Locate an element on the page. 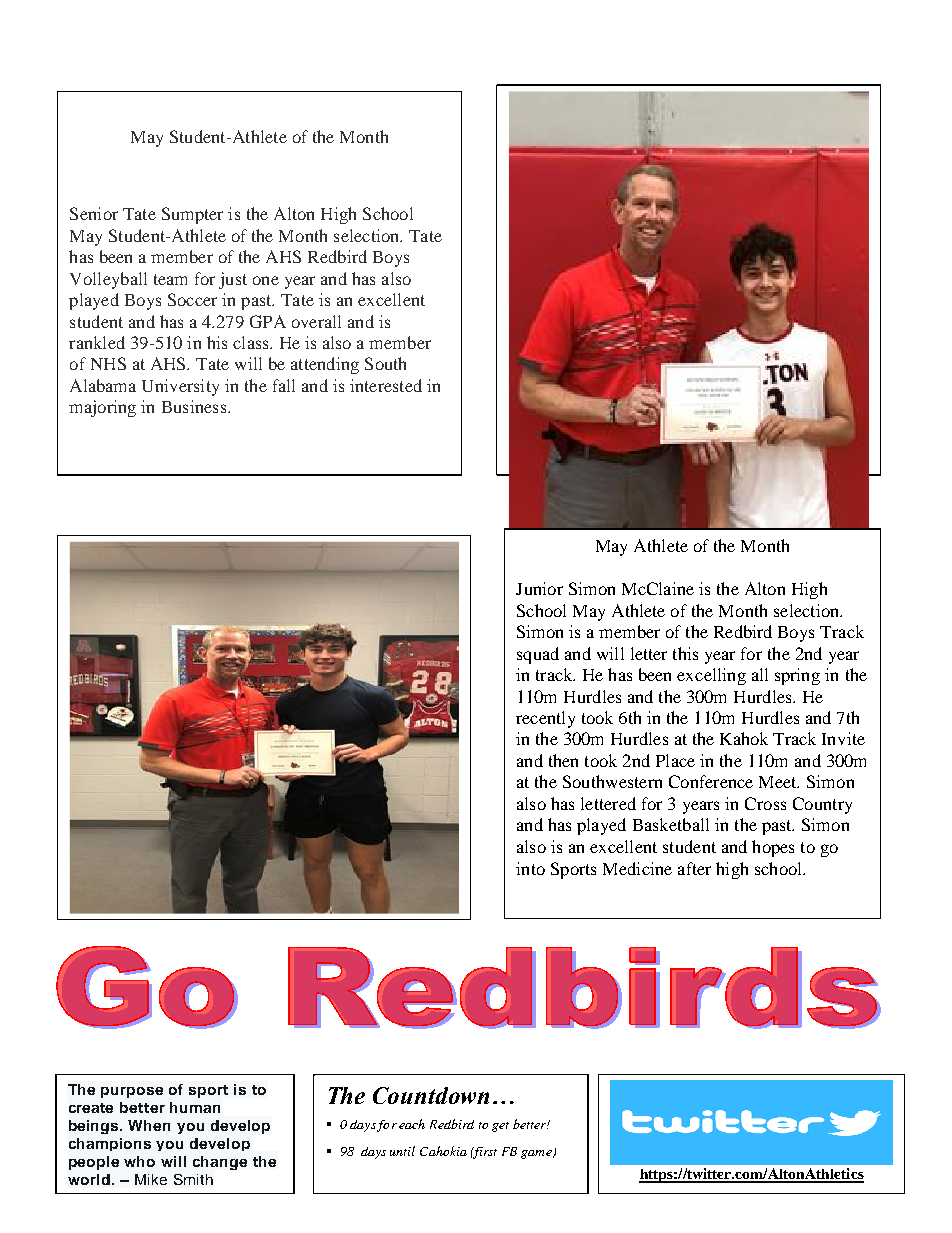 The image size is (952, 1233). game is located at coordinates (537, 1154).
